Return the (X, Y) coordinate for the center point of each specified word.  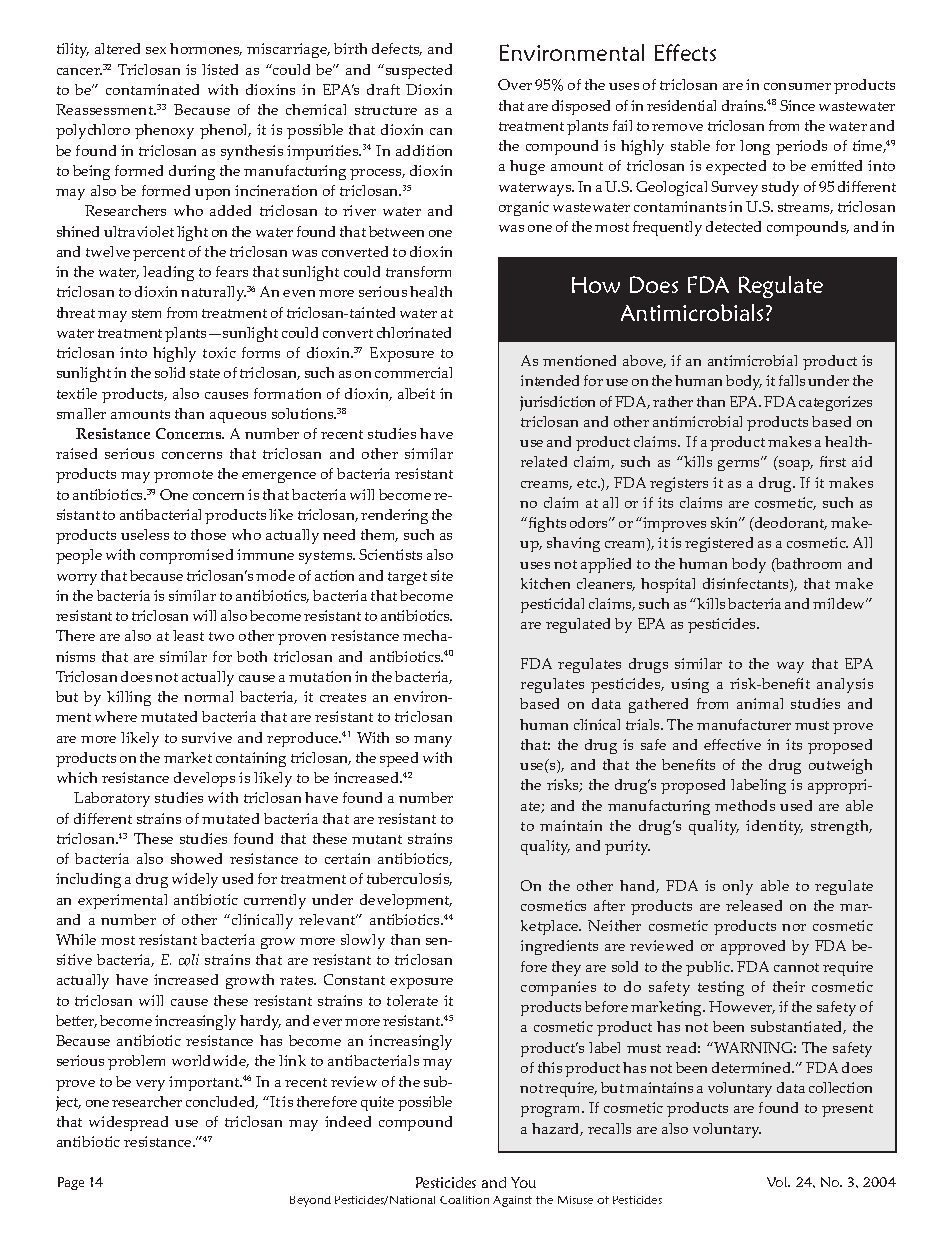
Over (515, 84)
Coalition (464, 1200)
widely (195, 880)
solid (170, 372)
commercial (413, 372)
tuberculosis (409, 879)
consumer (797, 86)
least (188, 635)
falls (792, 380)
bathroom (807, 565)
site (442, 575)
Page (71, 1183)
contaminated (152, 89)
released (754, 905)
